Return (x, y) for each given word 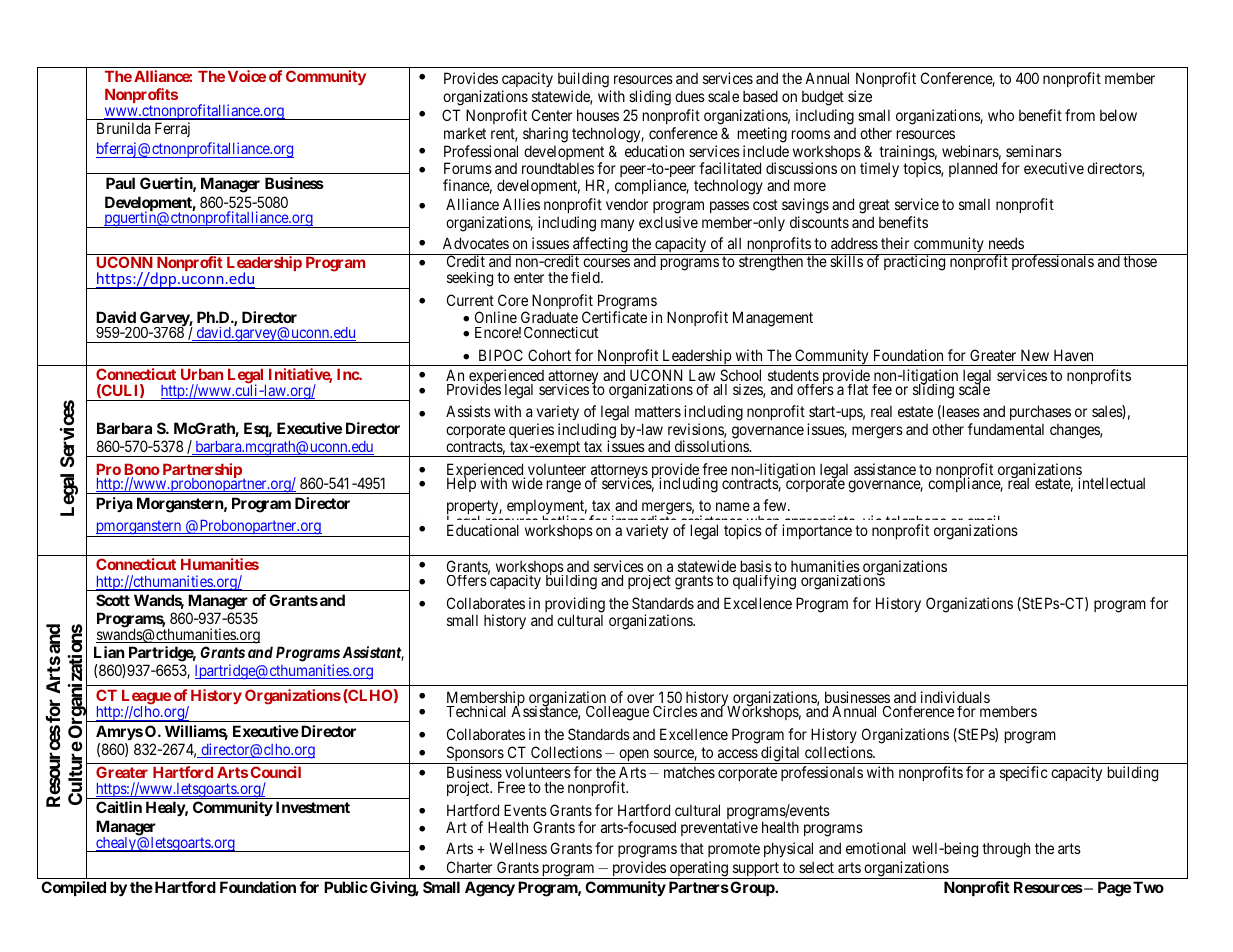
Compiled (73, 888)
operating (699, 870)
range (564, 486)
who (1001, 115)
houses (598, 115)
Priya (114, 504)
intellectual (1111, 483)
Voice (247, 76)
